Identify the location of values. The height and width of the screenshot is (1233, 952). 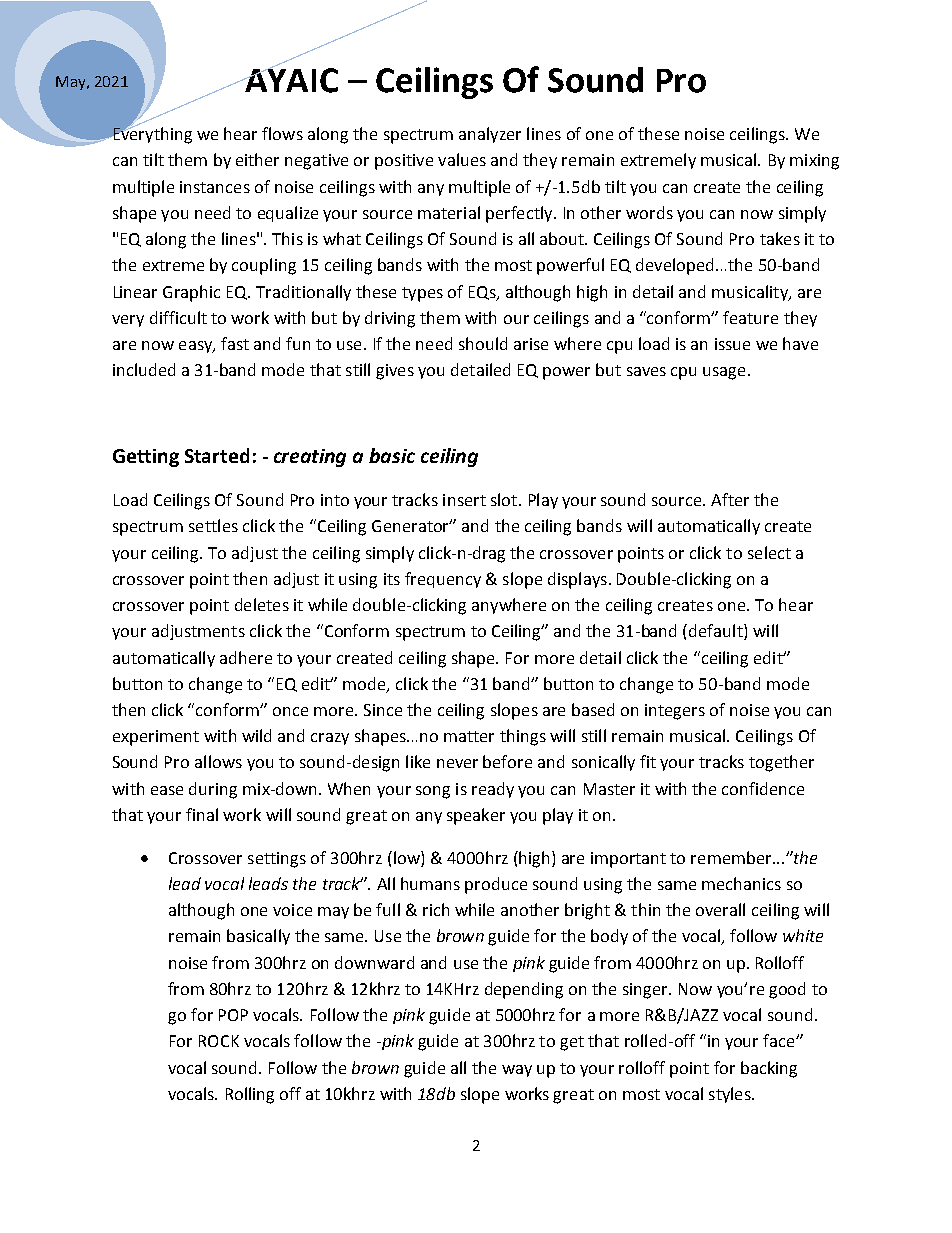
(462, 159).
